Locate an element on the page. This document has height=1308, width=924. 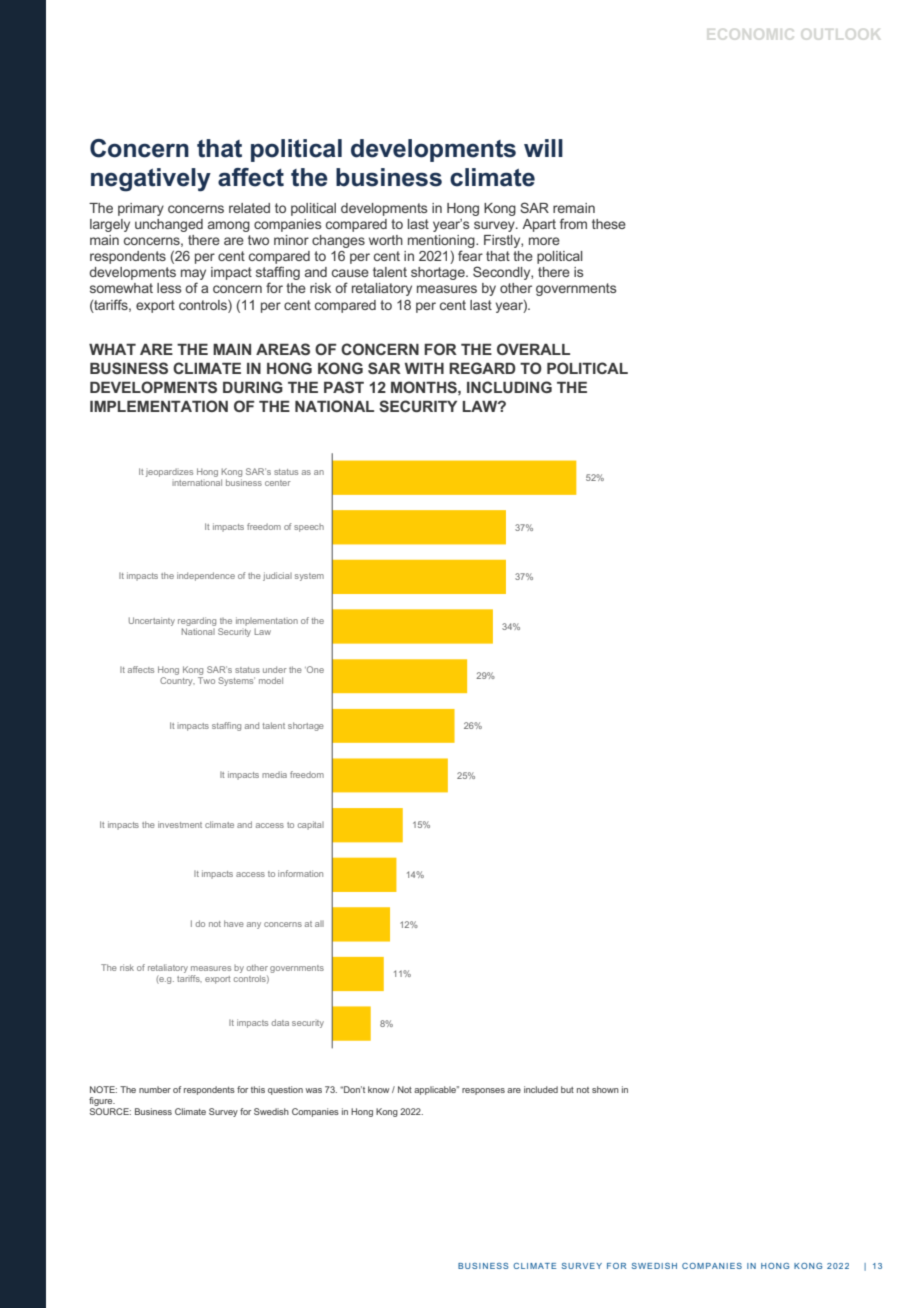
jeopardizes is located at coordinates (169, 473).
